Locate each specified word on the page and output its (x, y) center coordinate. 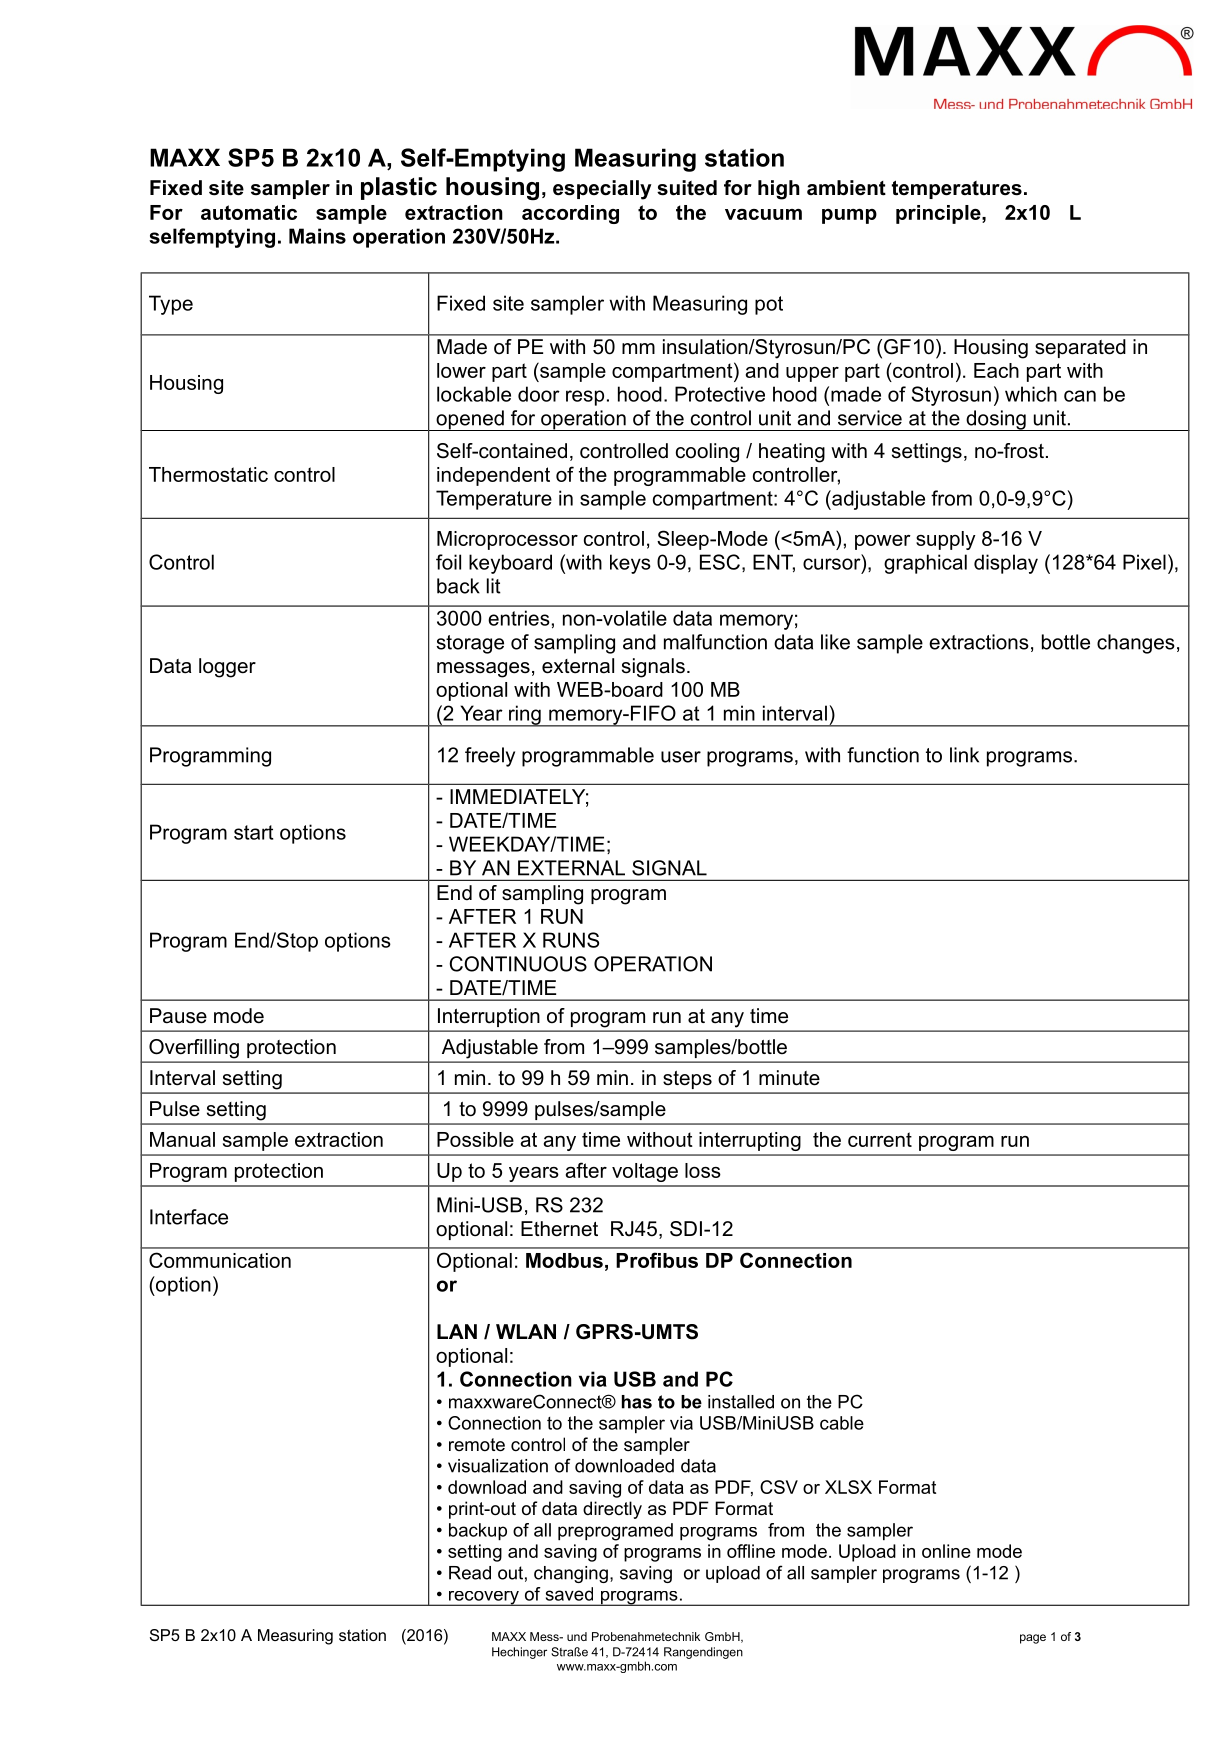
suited (687, 188)
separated (1080, 348)
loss (703, 1170)
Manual (182, 1139)
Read (470, 1573)
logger (227, 668)
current (880, 1139)
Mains (317, 236)
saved (569, 1594)
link (964, 755)
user (681, 757)
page (1033, 1639)
